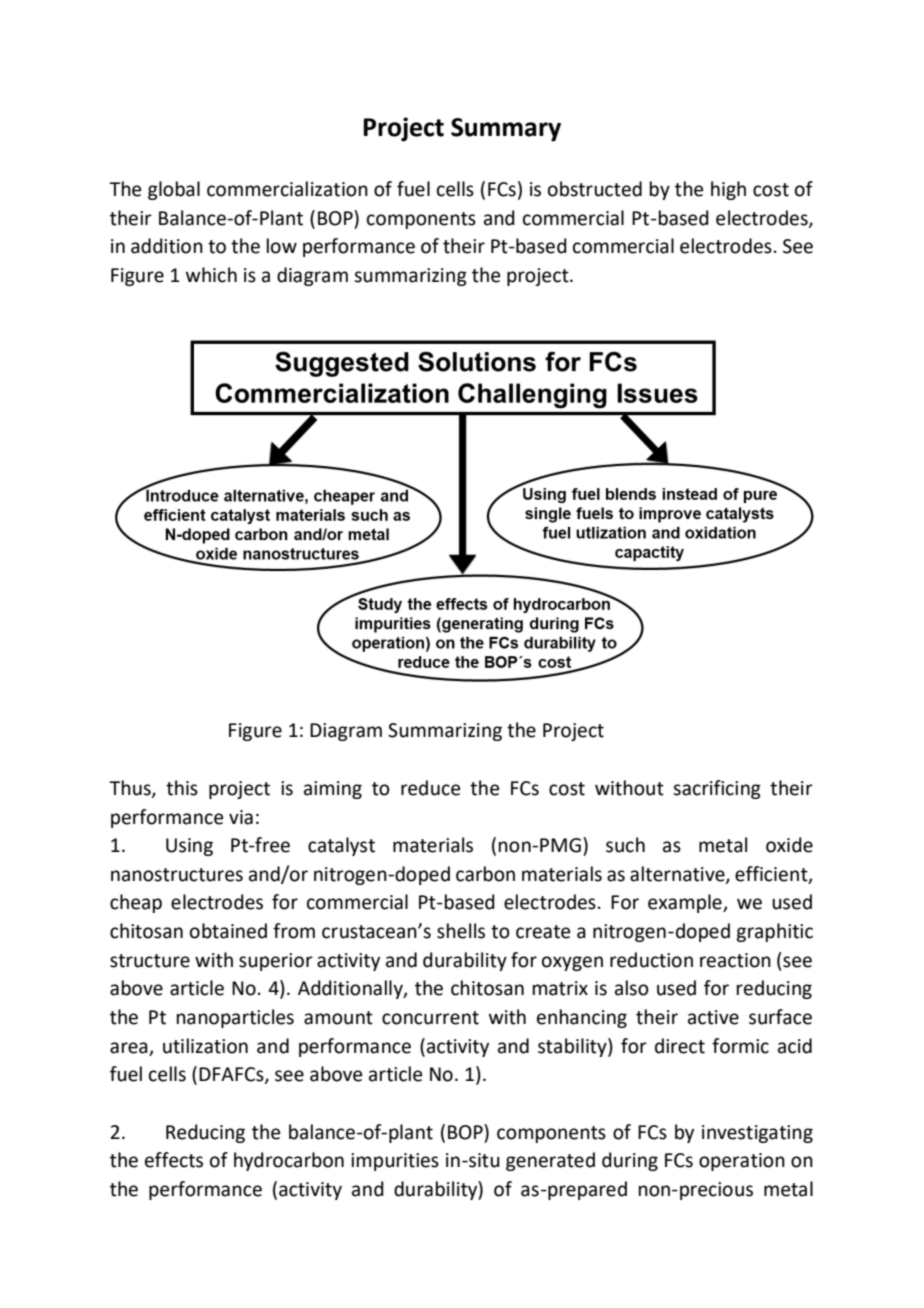 This image has width=924, height=1308. I want to click on effects, so click(174, 1160).
